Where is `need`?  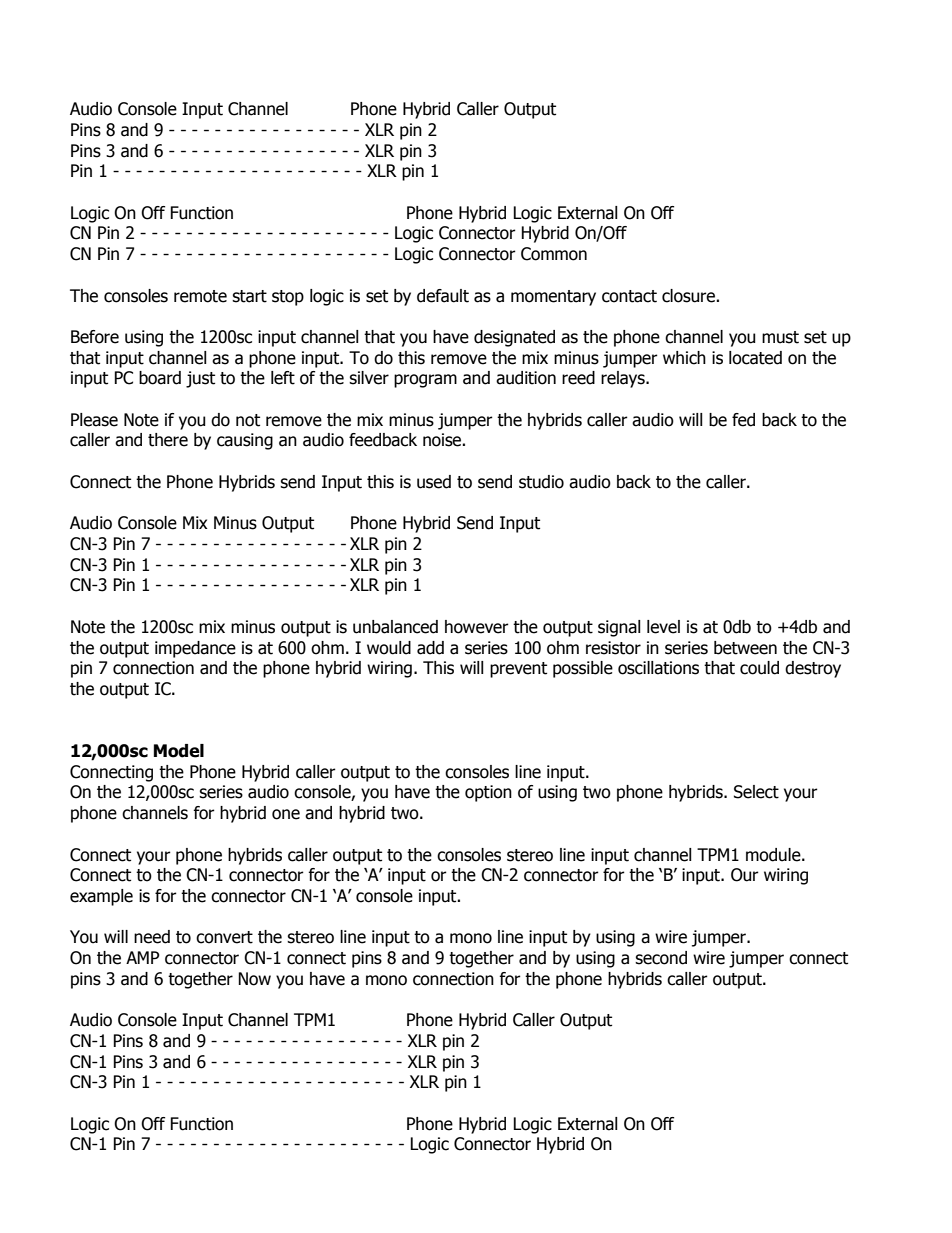
need is located at coordinates (152, 937).
